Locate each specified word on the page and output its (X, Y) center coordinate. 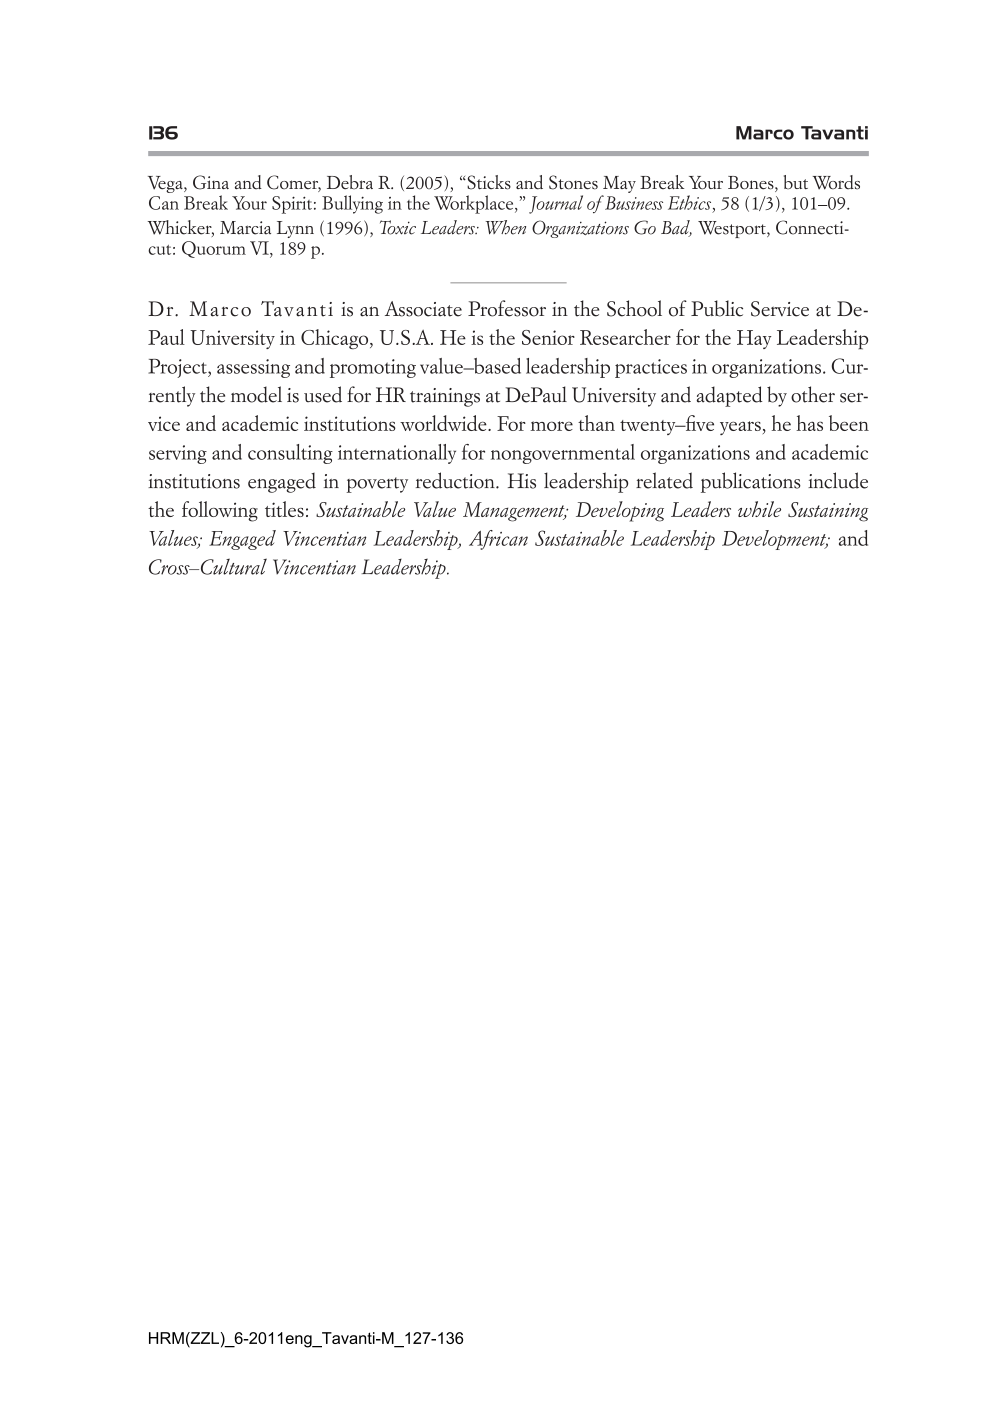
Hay (754, 339)
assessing (253, 368)
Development (775, 540)
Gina (211, 182)
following (220, 511)
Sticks (488, 182)
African (498, 540)
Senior (548, 337)
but (796, 182)
